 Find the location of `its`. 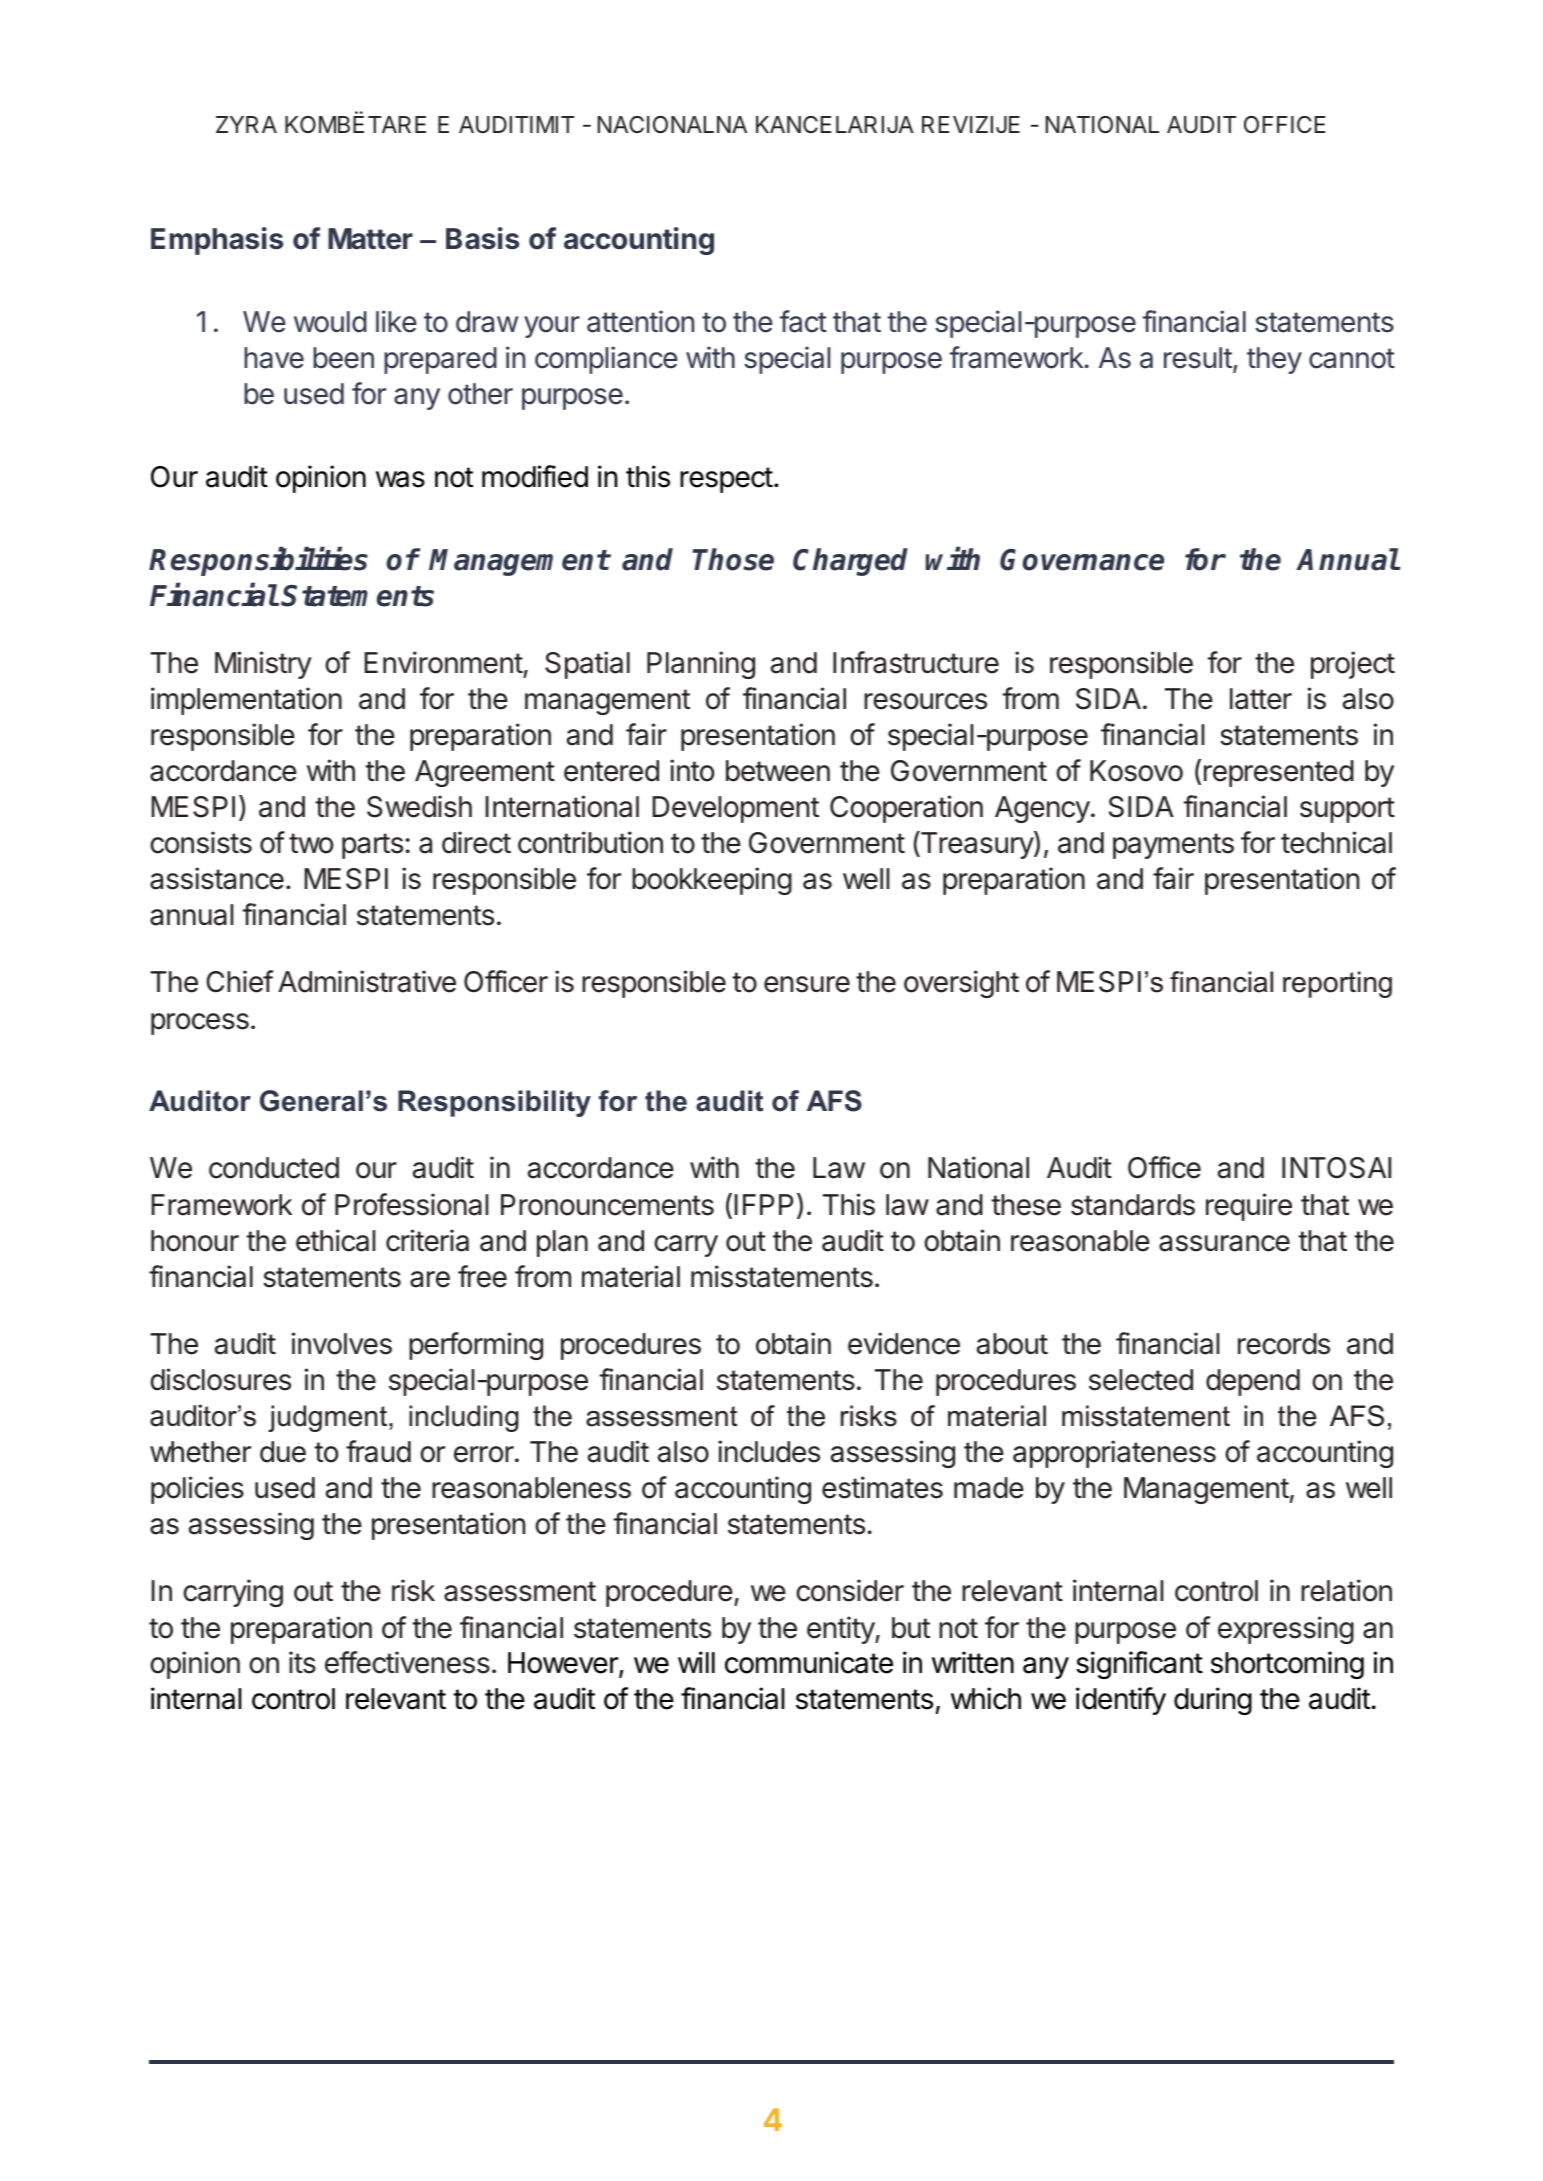

its is located at coordinates (302, 1662).
